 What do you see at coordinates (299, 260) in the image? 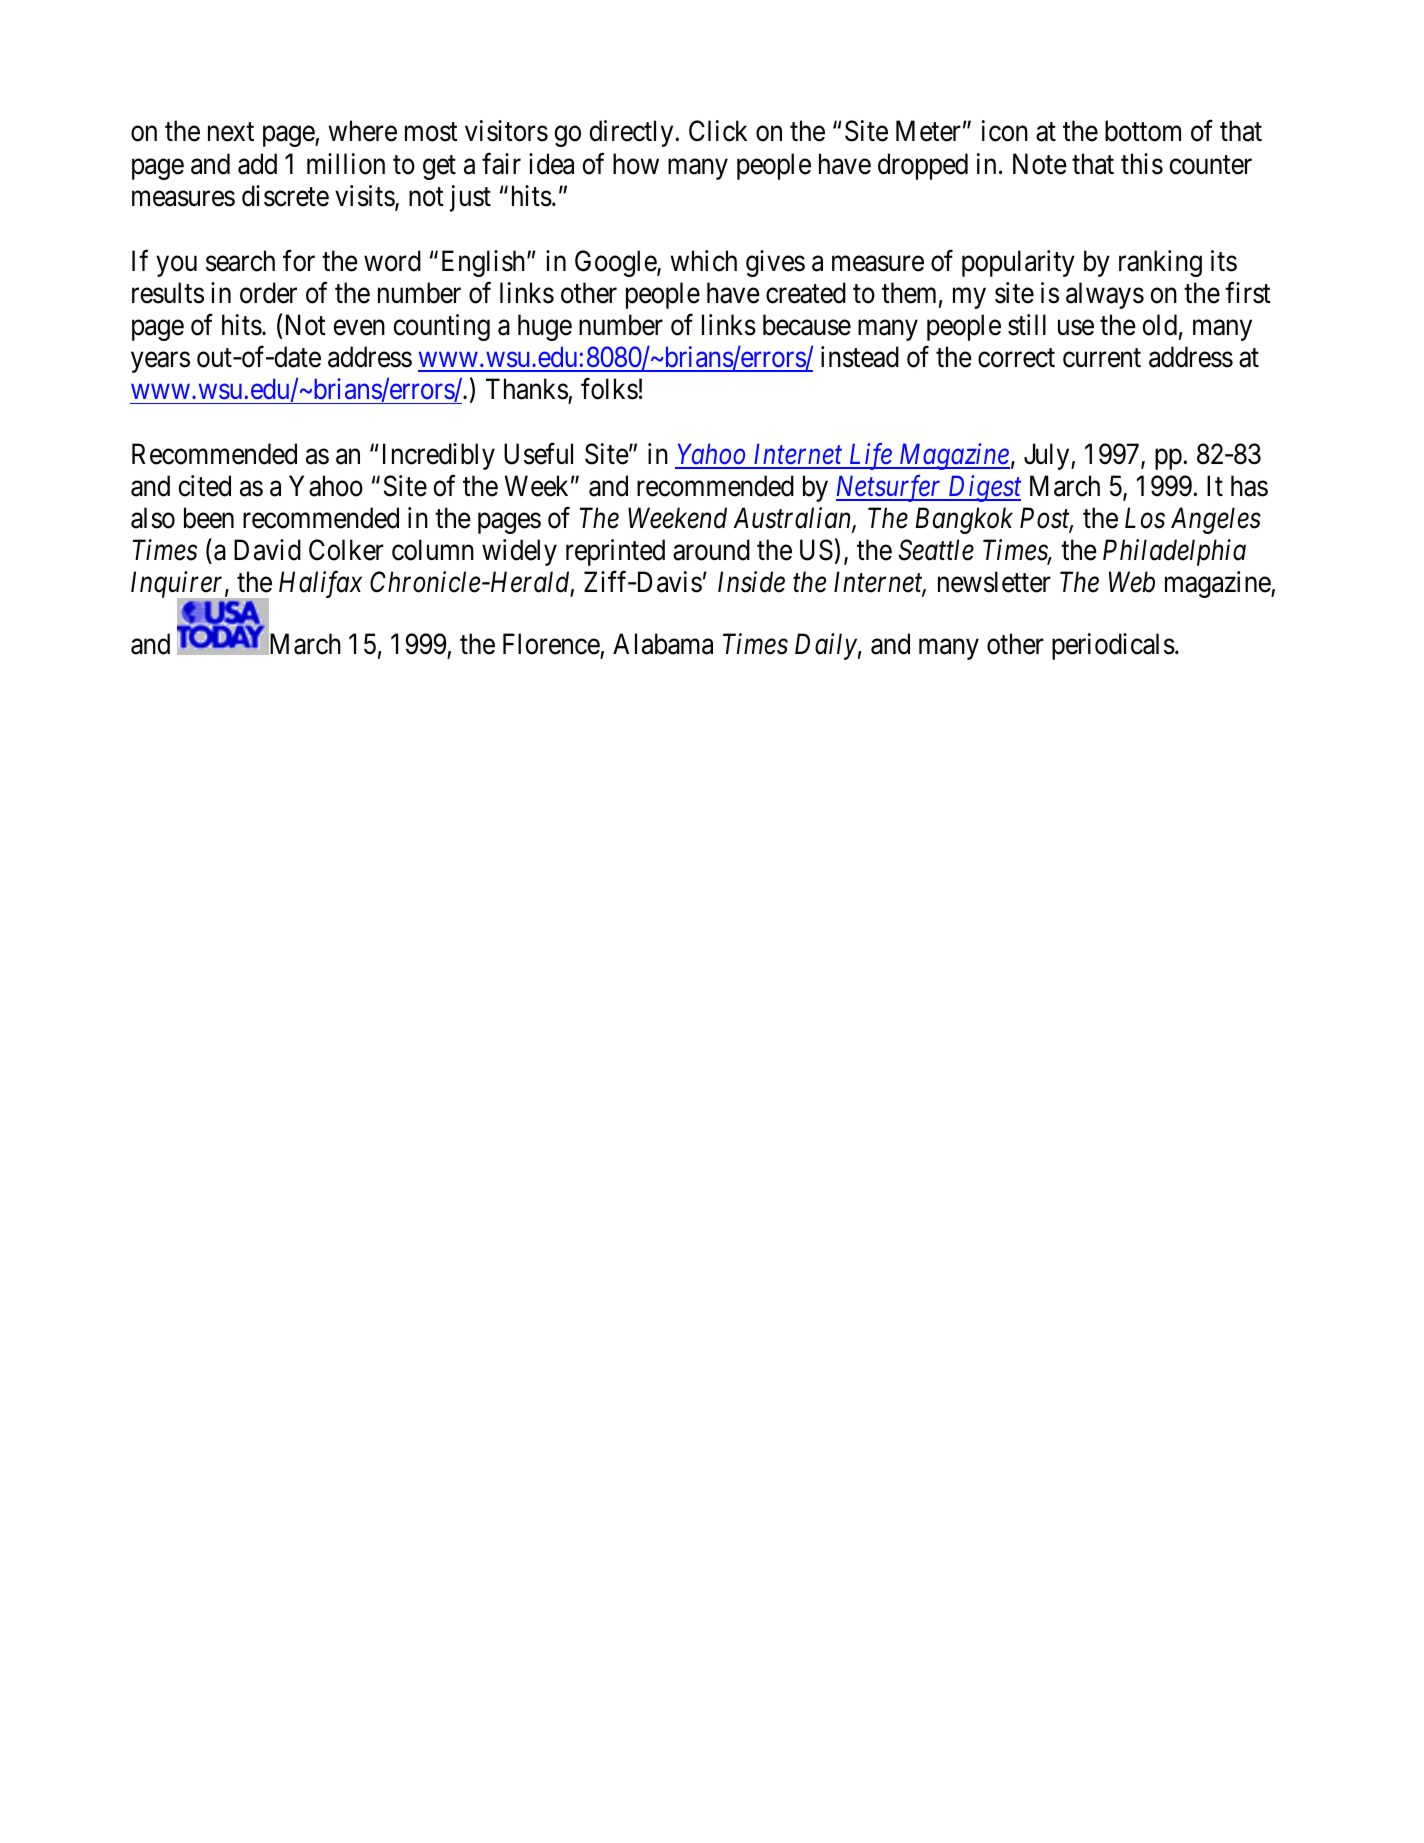
I see `for` at bounding box center [299, 260].
